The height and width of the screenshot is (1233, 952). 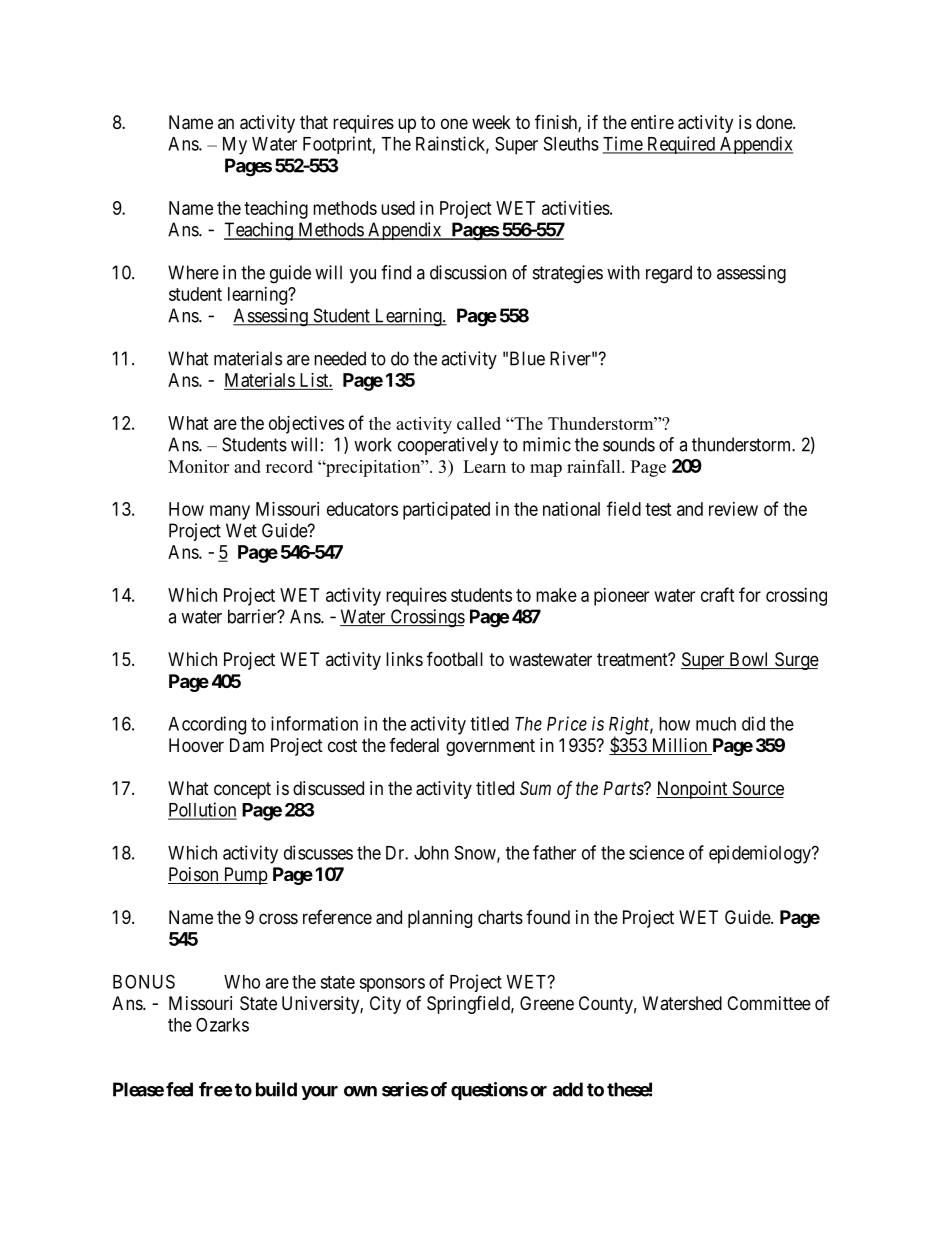 I want to click on Required, so click(x=681, y=145).
